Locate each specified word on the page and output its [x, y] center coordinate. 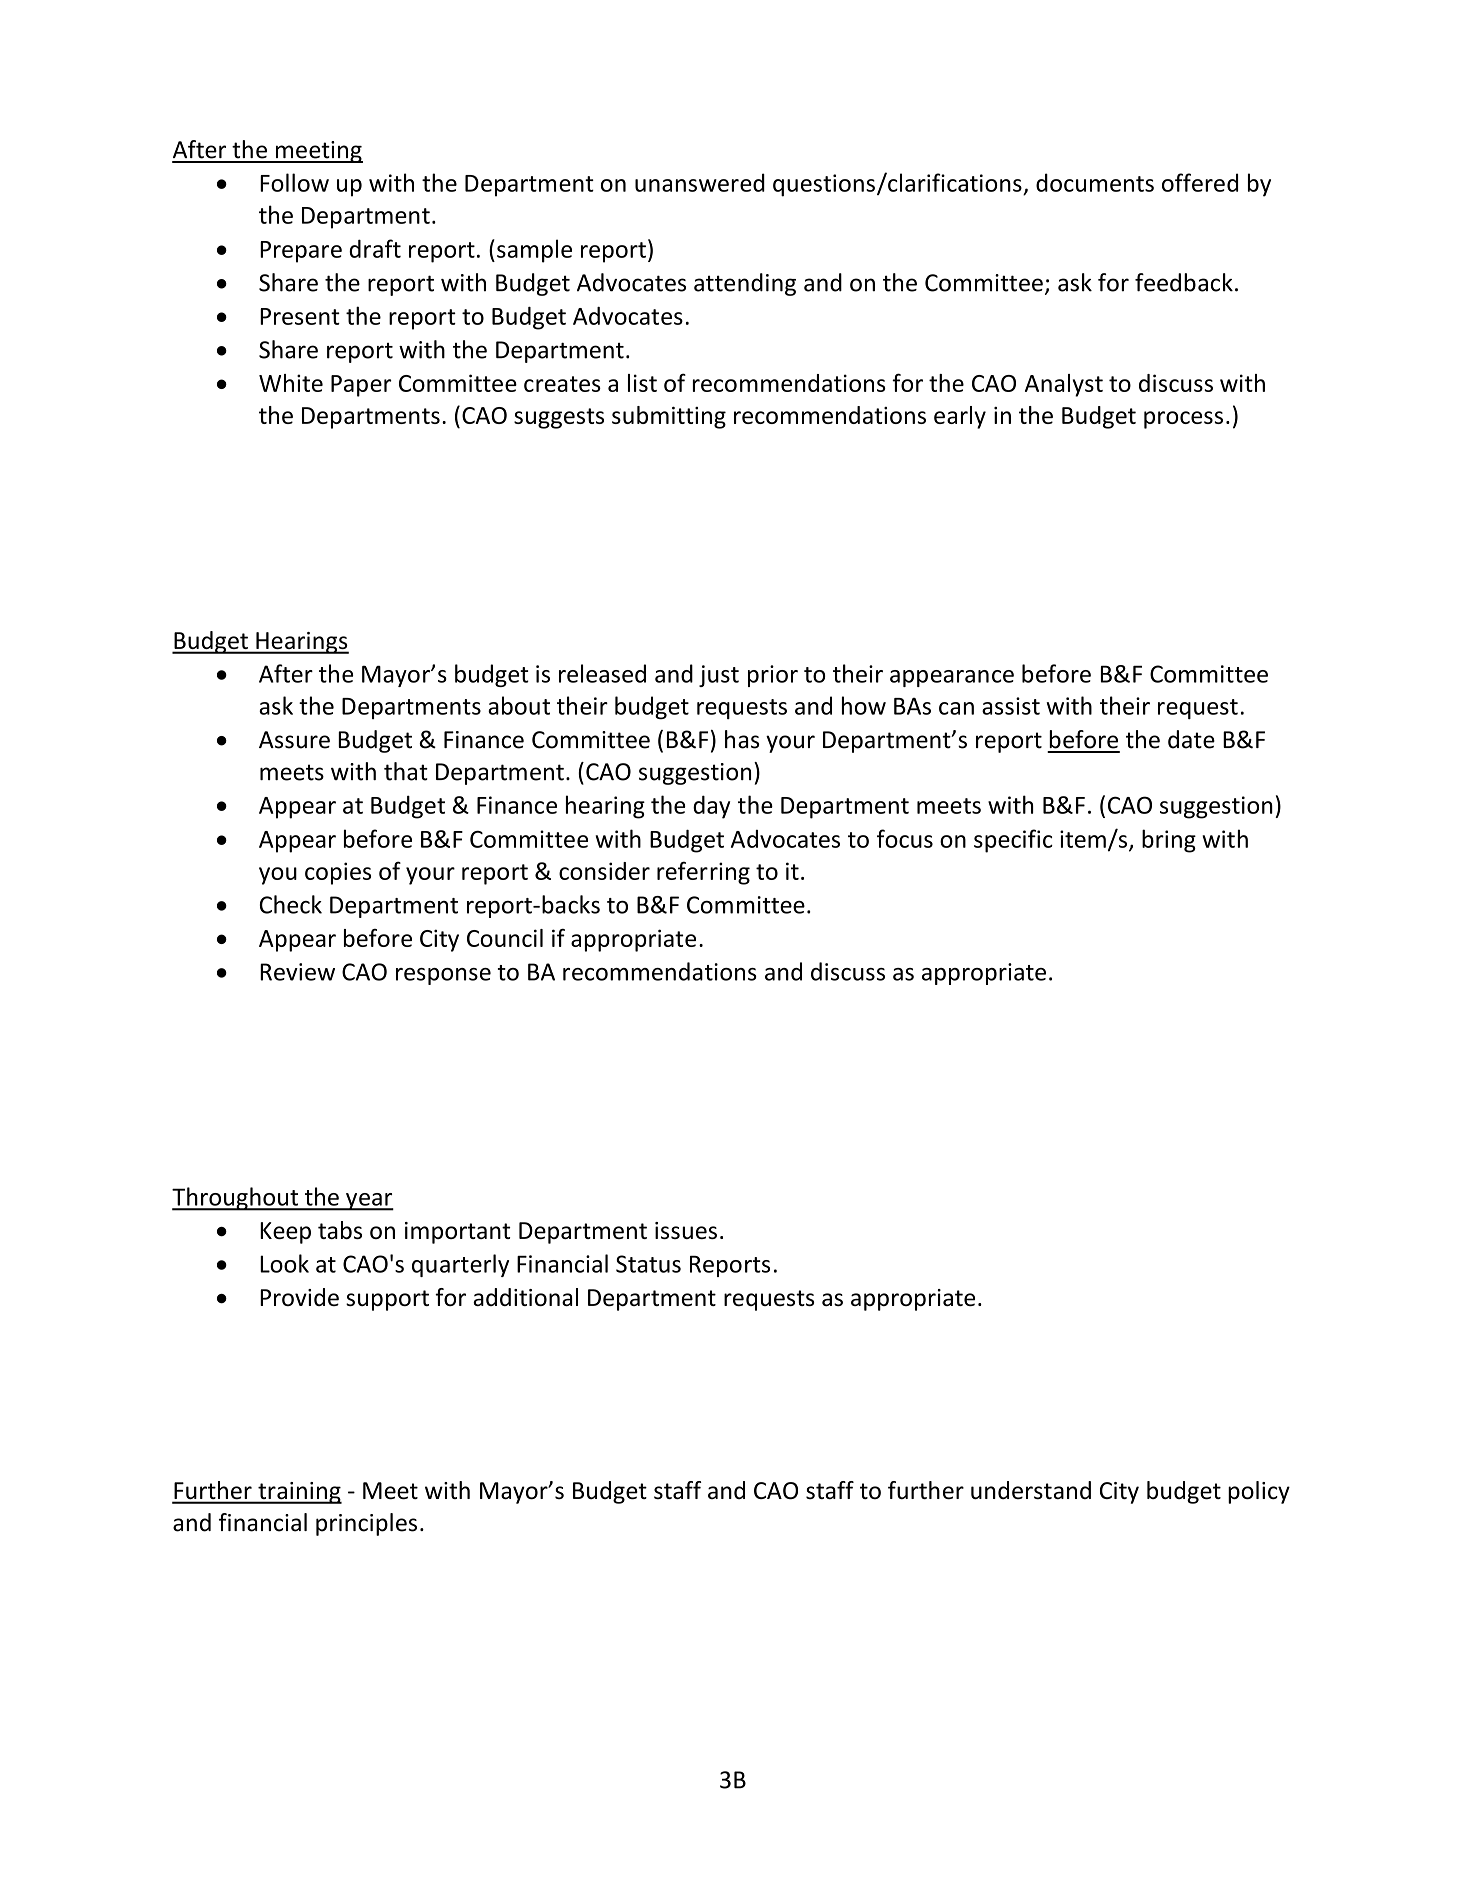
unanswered [700, 182]
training [299, 1493]
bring [1169, 841]
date [1191, 739]
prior [773, 676]
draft [375, 248]
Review [297, 972]
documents [1095, 182]
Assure [294, 740]
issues [686, 1230]
